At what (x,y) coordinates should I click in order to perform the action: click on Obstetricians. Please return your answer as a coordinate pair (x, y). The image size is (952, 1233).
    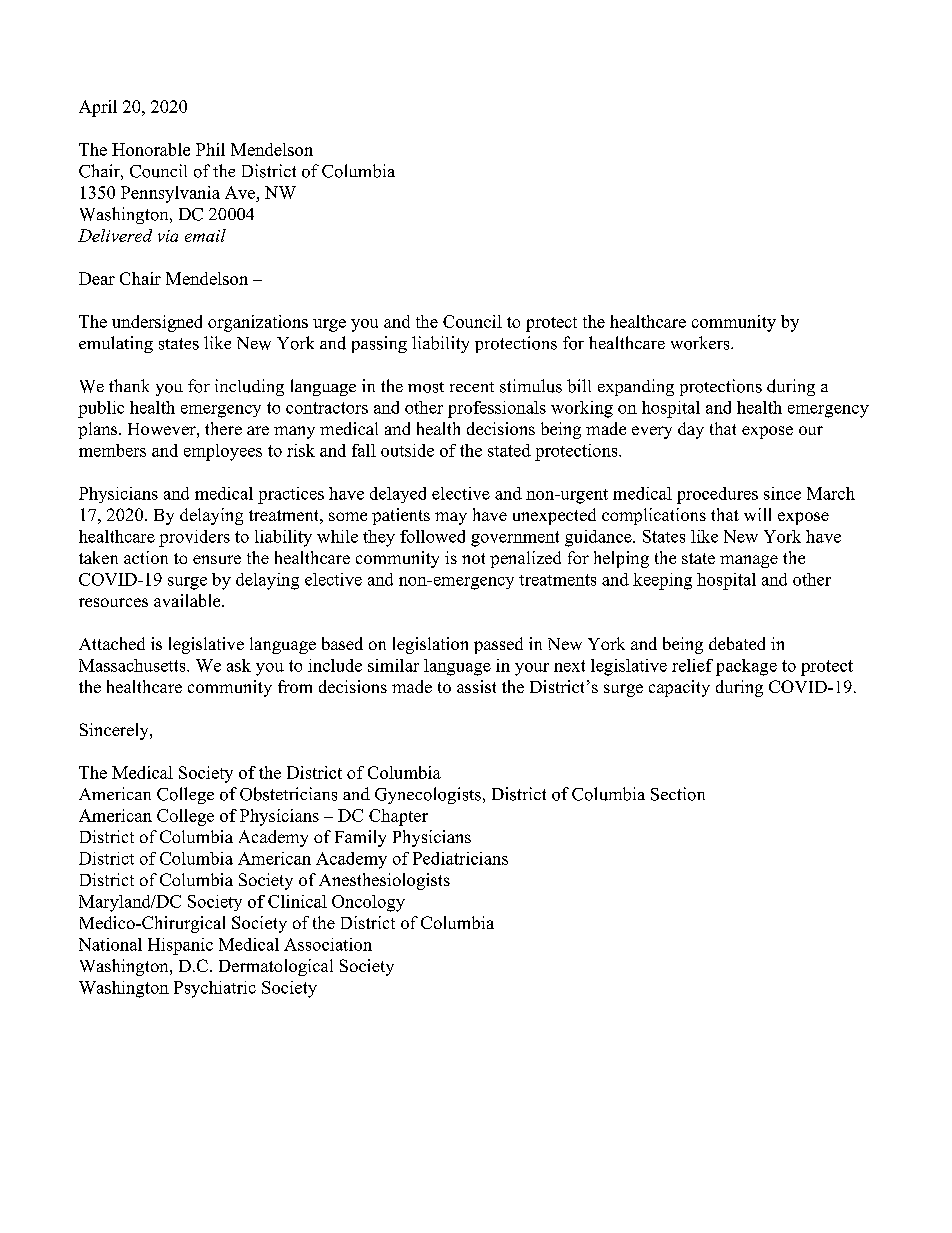
    Looking at the image, I should click on (288, 794).
